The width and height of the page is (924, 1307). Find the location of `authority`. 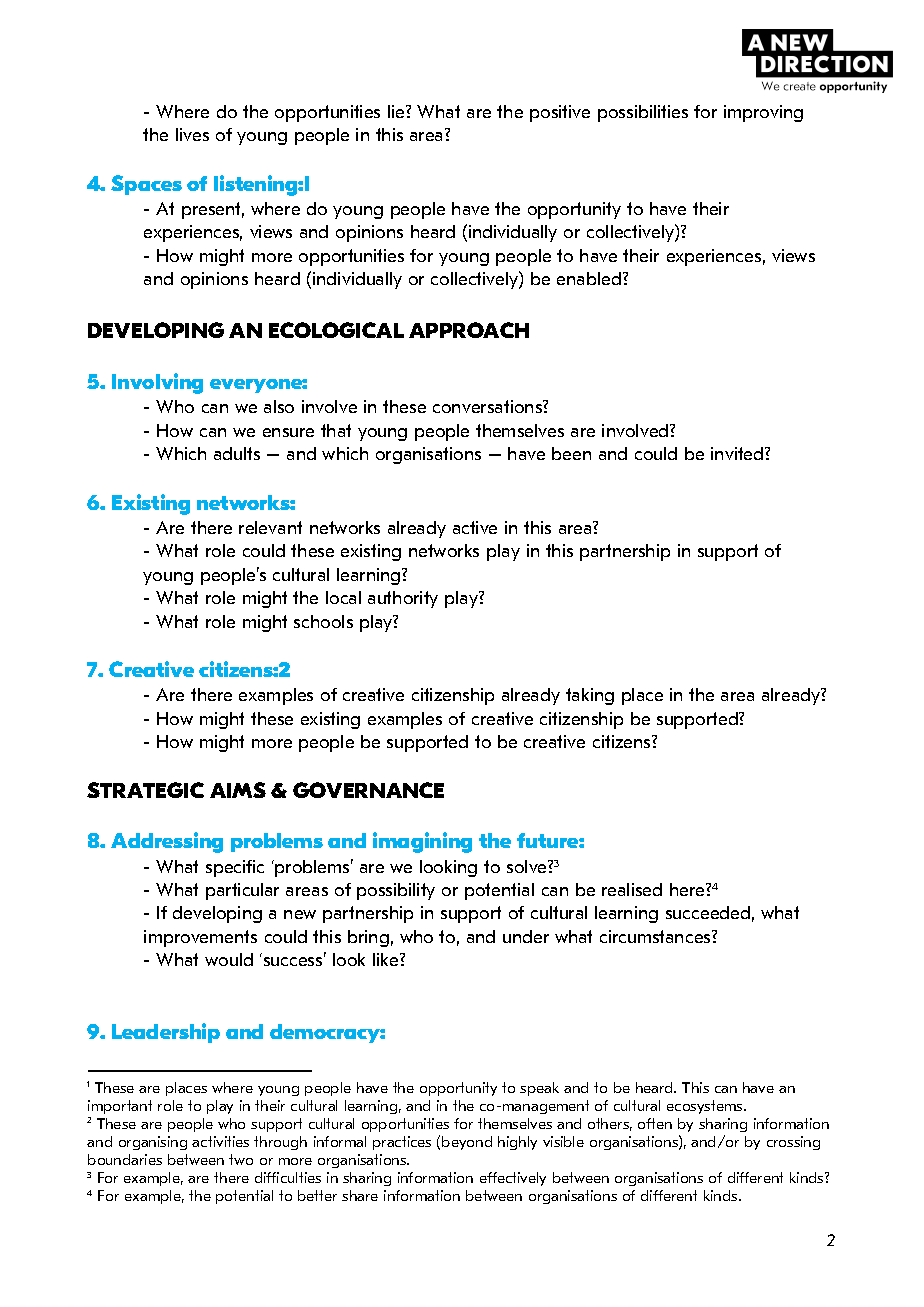

authority is located at coordinates (403, 599).
